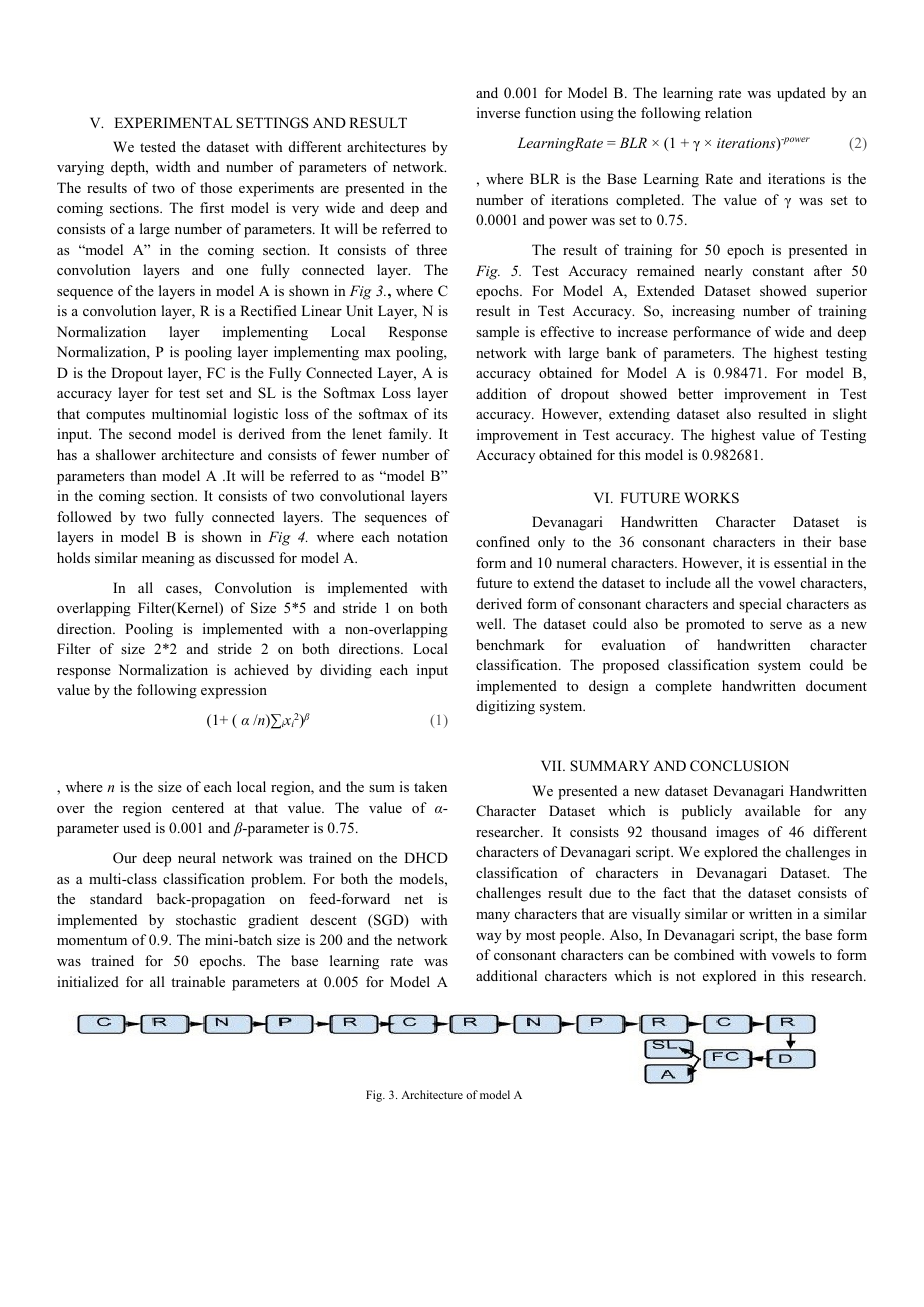  Describe the element at coordinates (198, 981) in the page. I see `trainable` at that location.
